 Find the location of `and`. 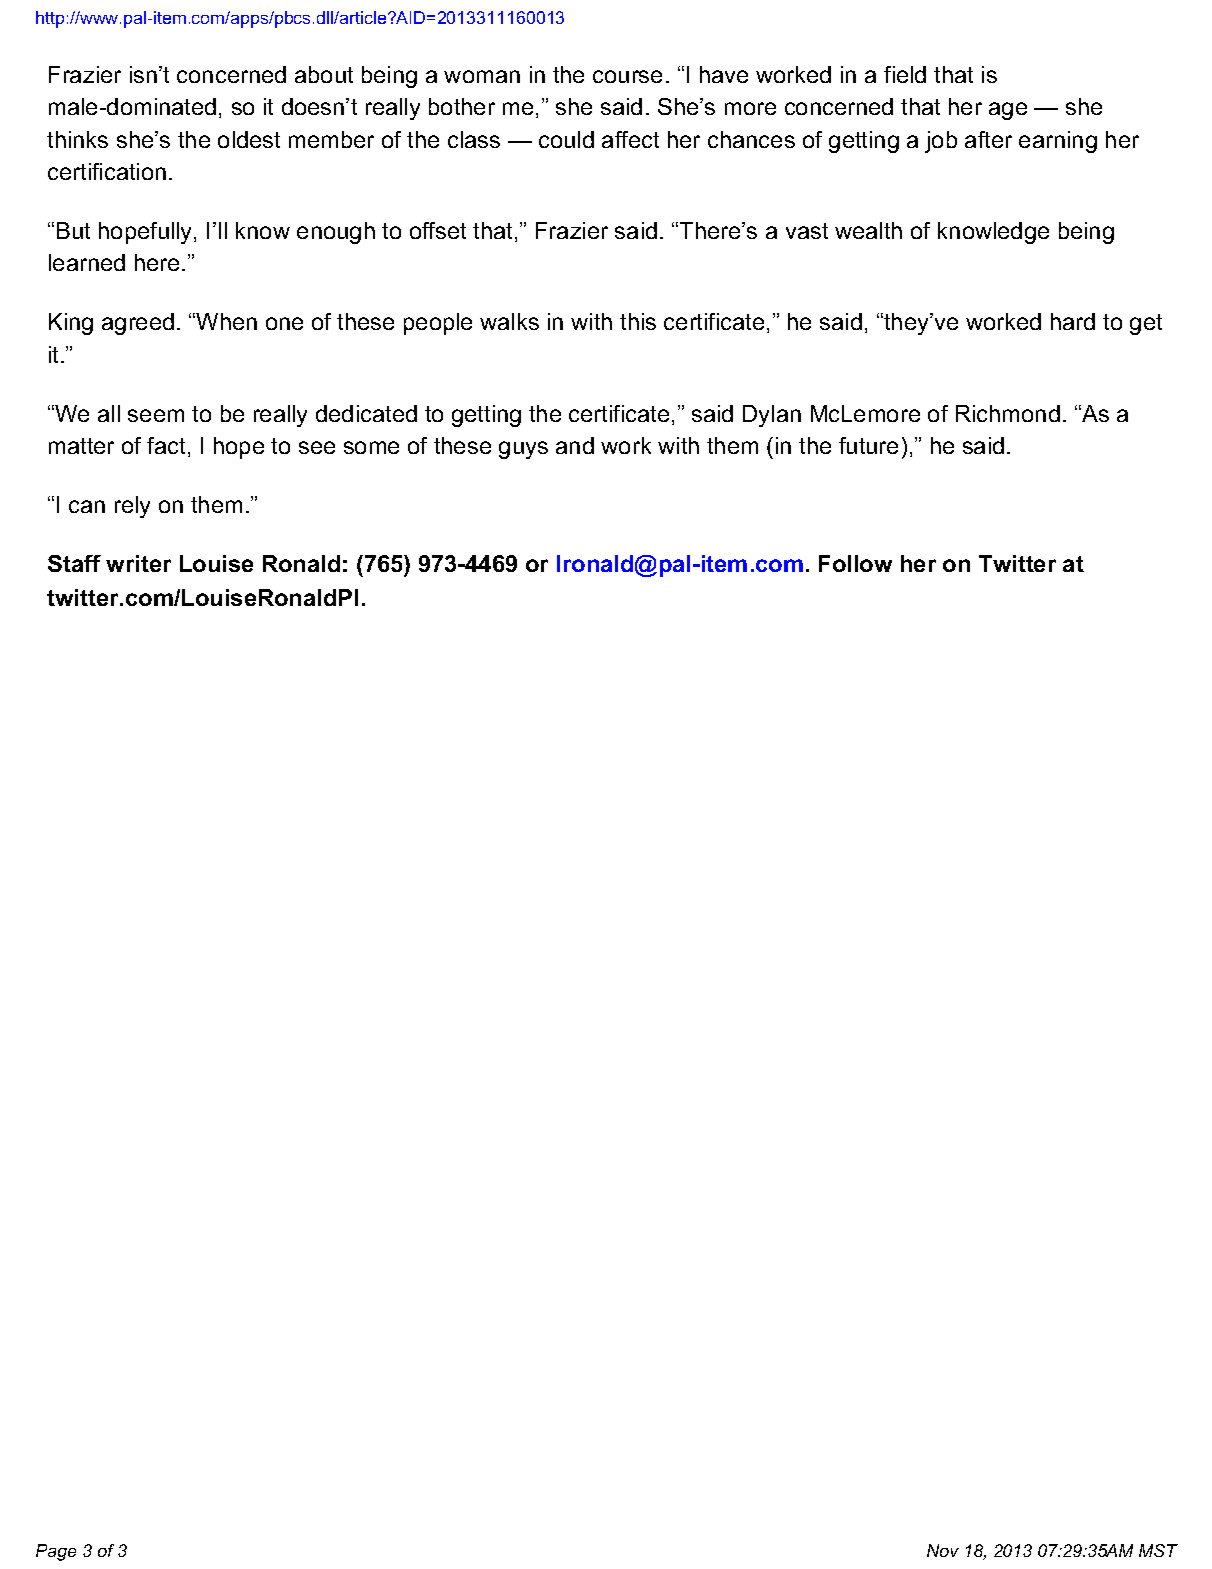

and is located at coordinates (575, 445).
